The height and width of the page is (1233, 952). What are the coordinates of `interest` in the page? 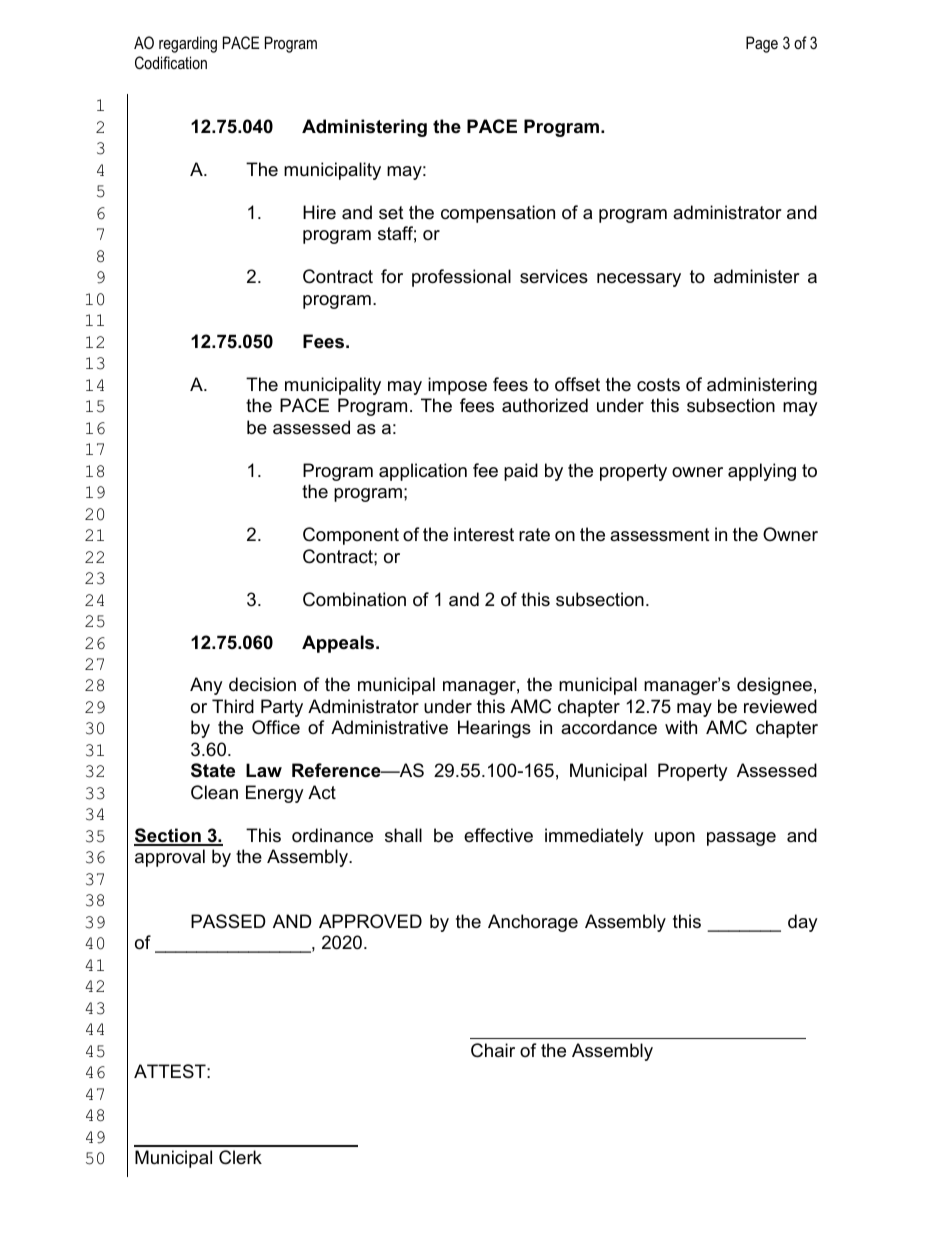 It's located at (484, 534).
